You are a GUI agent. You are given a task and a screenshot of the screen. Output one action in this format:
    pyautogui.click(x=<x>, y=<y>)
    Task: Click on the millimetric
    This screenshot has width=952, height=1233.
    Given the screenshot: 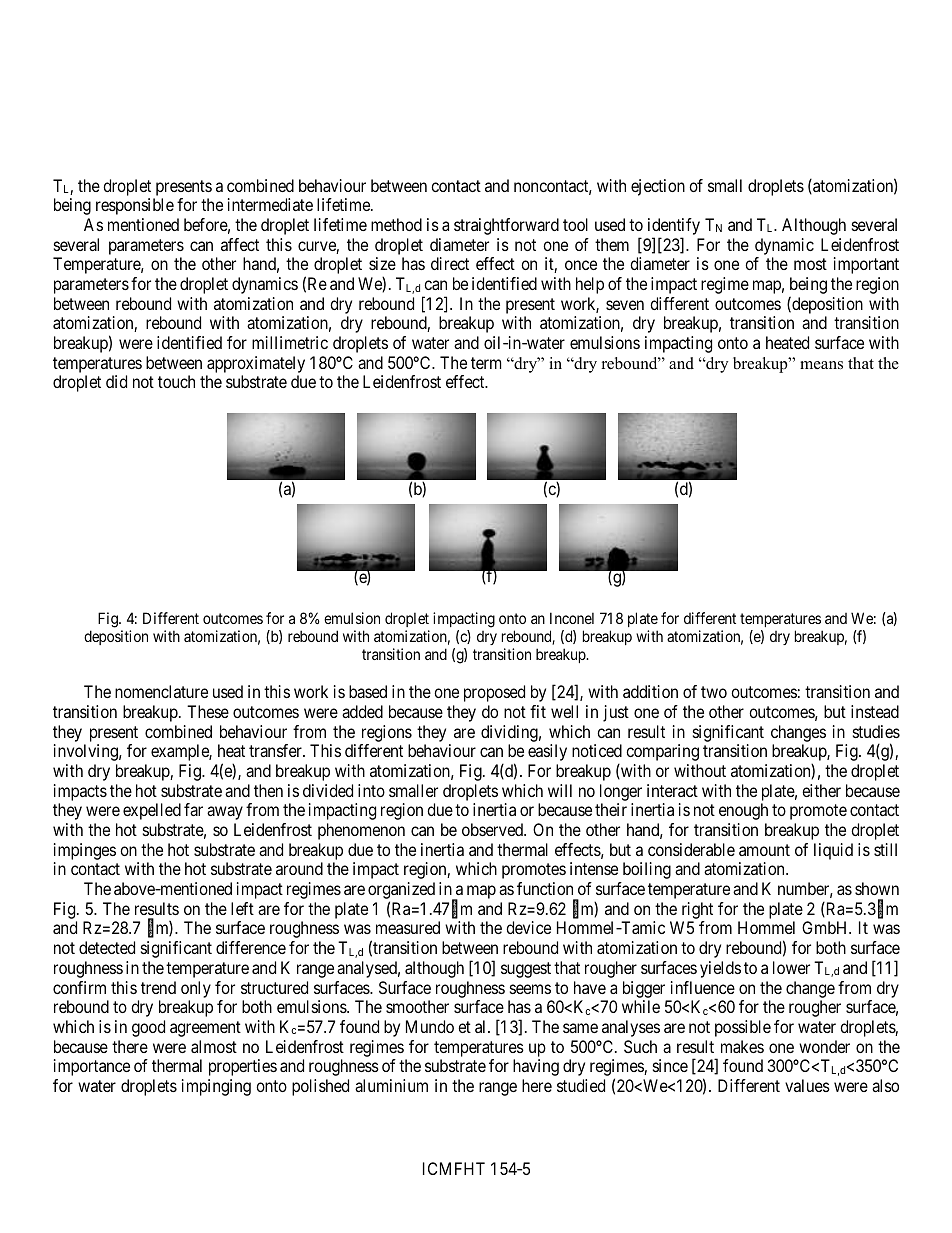 What is the action you would take?
    pyautogui.click(x=290, y=342)
